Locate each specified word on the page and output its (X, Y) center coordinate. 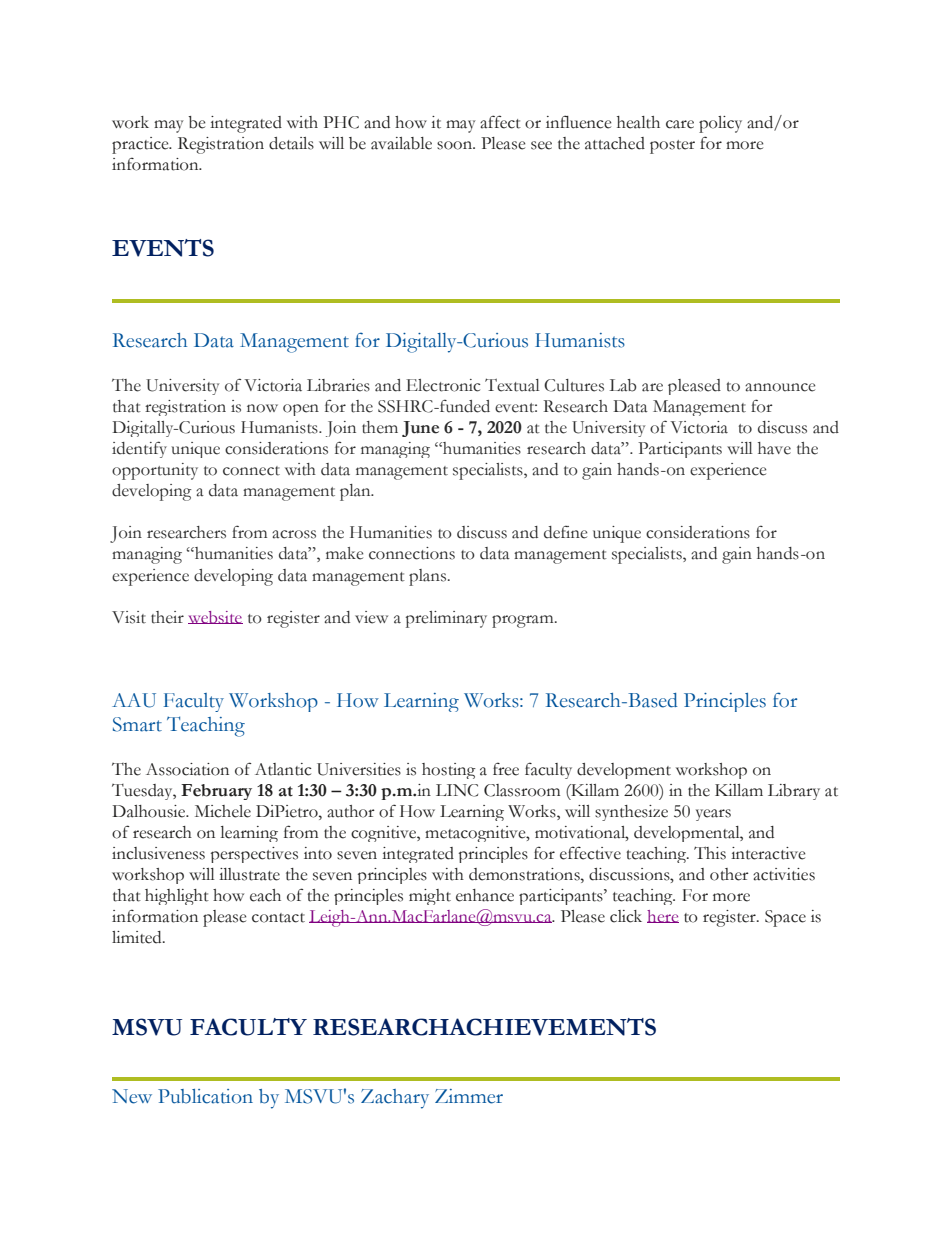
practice (141, 145)
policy (720, 124)
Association (187, 769)
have (774, 448)
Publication (205, 1096)
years (713, 815)
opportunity (155, 471)
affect (500, 122)
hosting (449, 771)
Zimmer (469, 1096)
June (420, 429)
